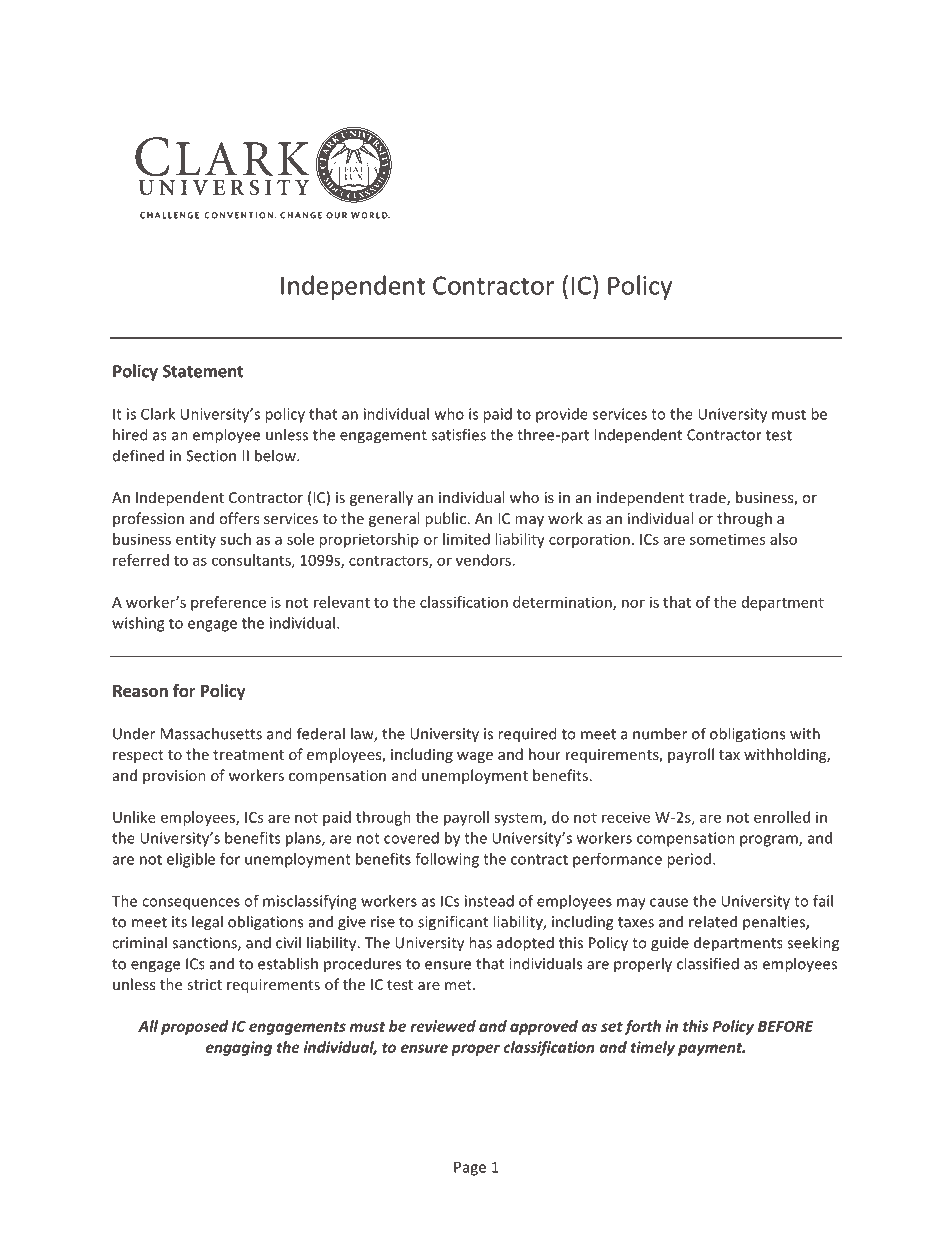 Image resolution: width=952 pixels, height=1233 pixels. I want to click on has, so click(480, 942).
